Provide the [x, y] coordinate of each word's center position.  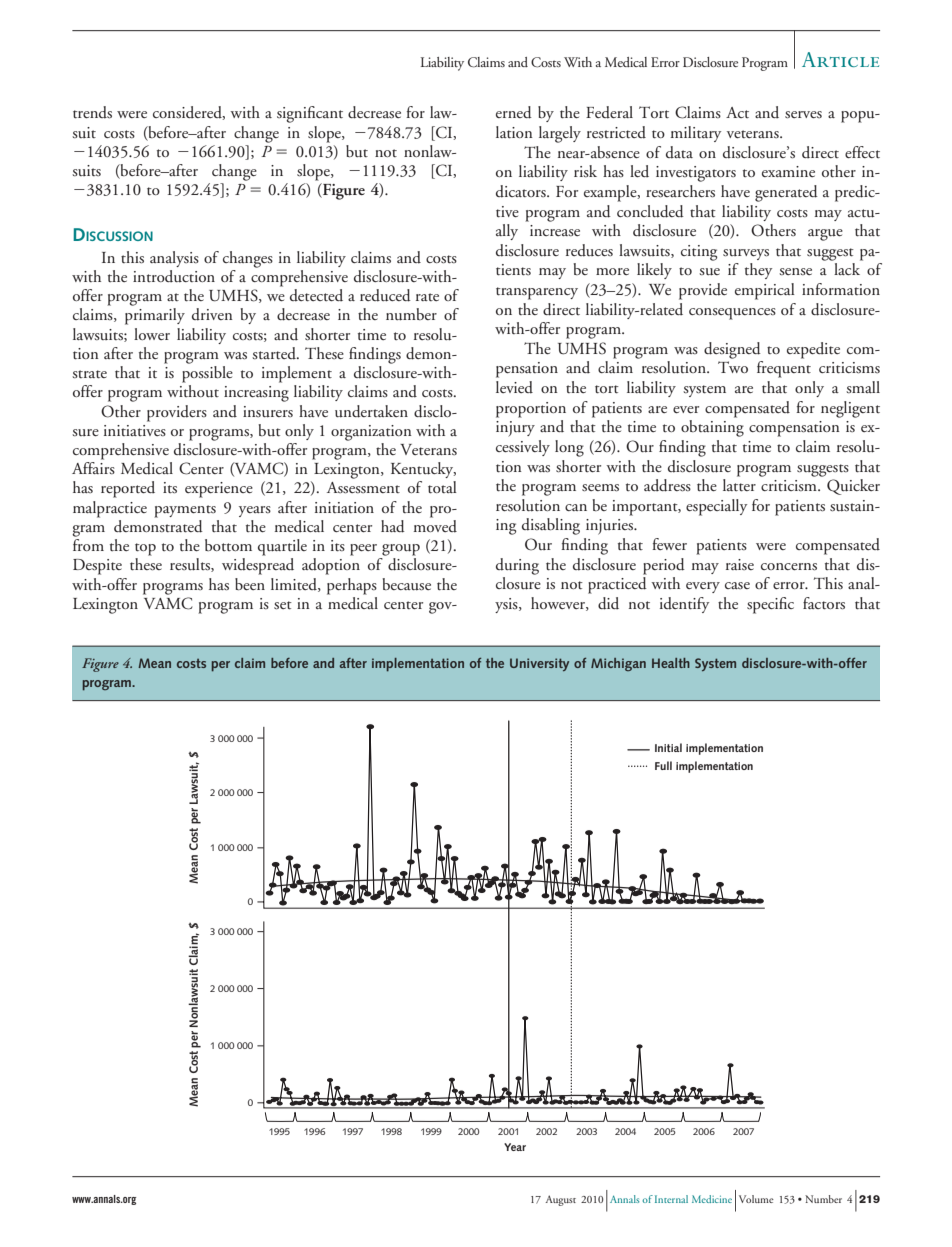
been [250, 584]
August [560, 1200]
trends [92, 112]
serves [803, 115]
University [539, 664]
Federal [609, 112]
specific [770, 605]
